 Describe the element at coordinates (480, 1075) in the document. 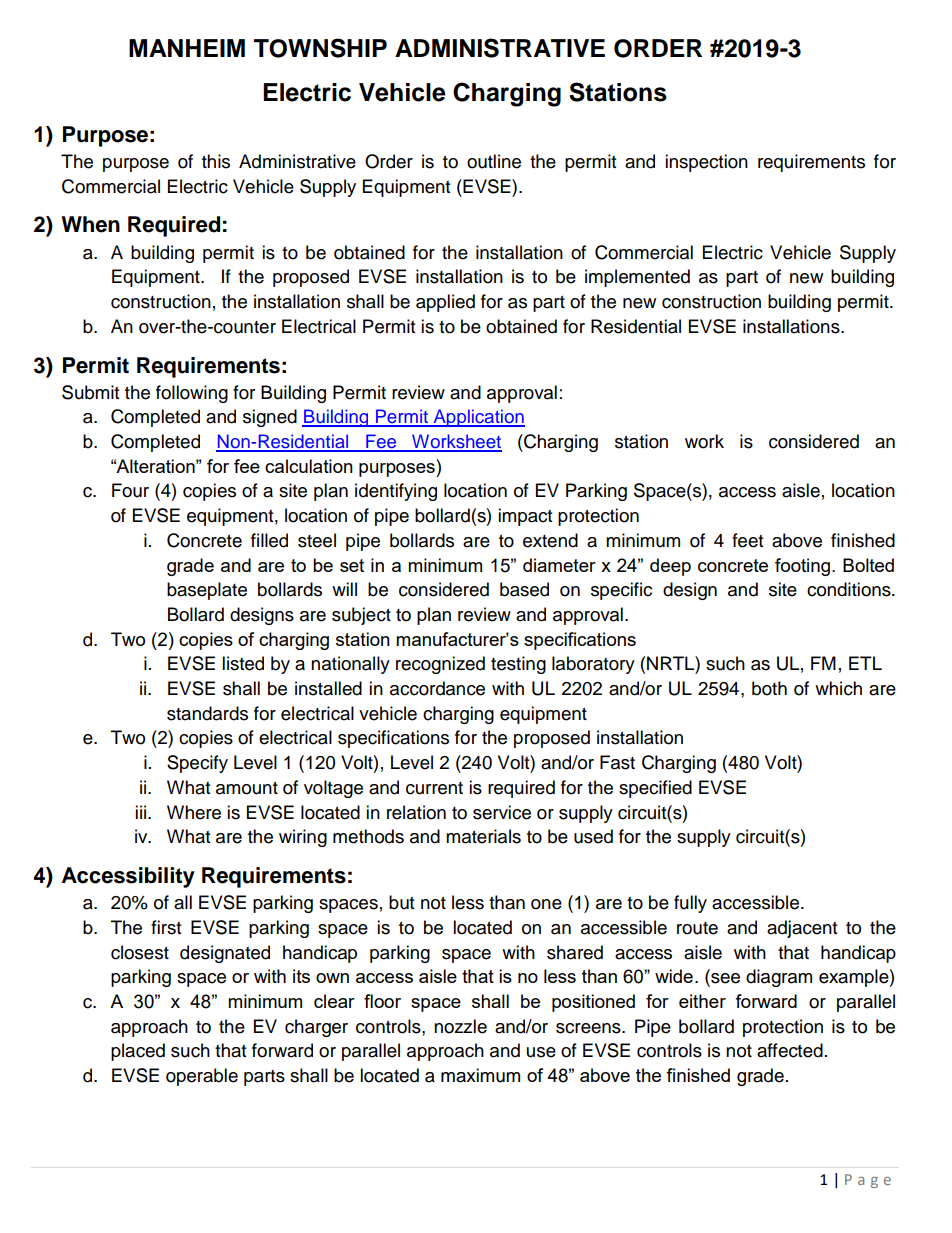

I see `maximum` at that location.
